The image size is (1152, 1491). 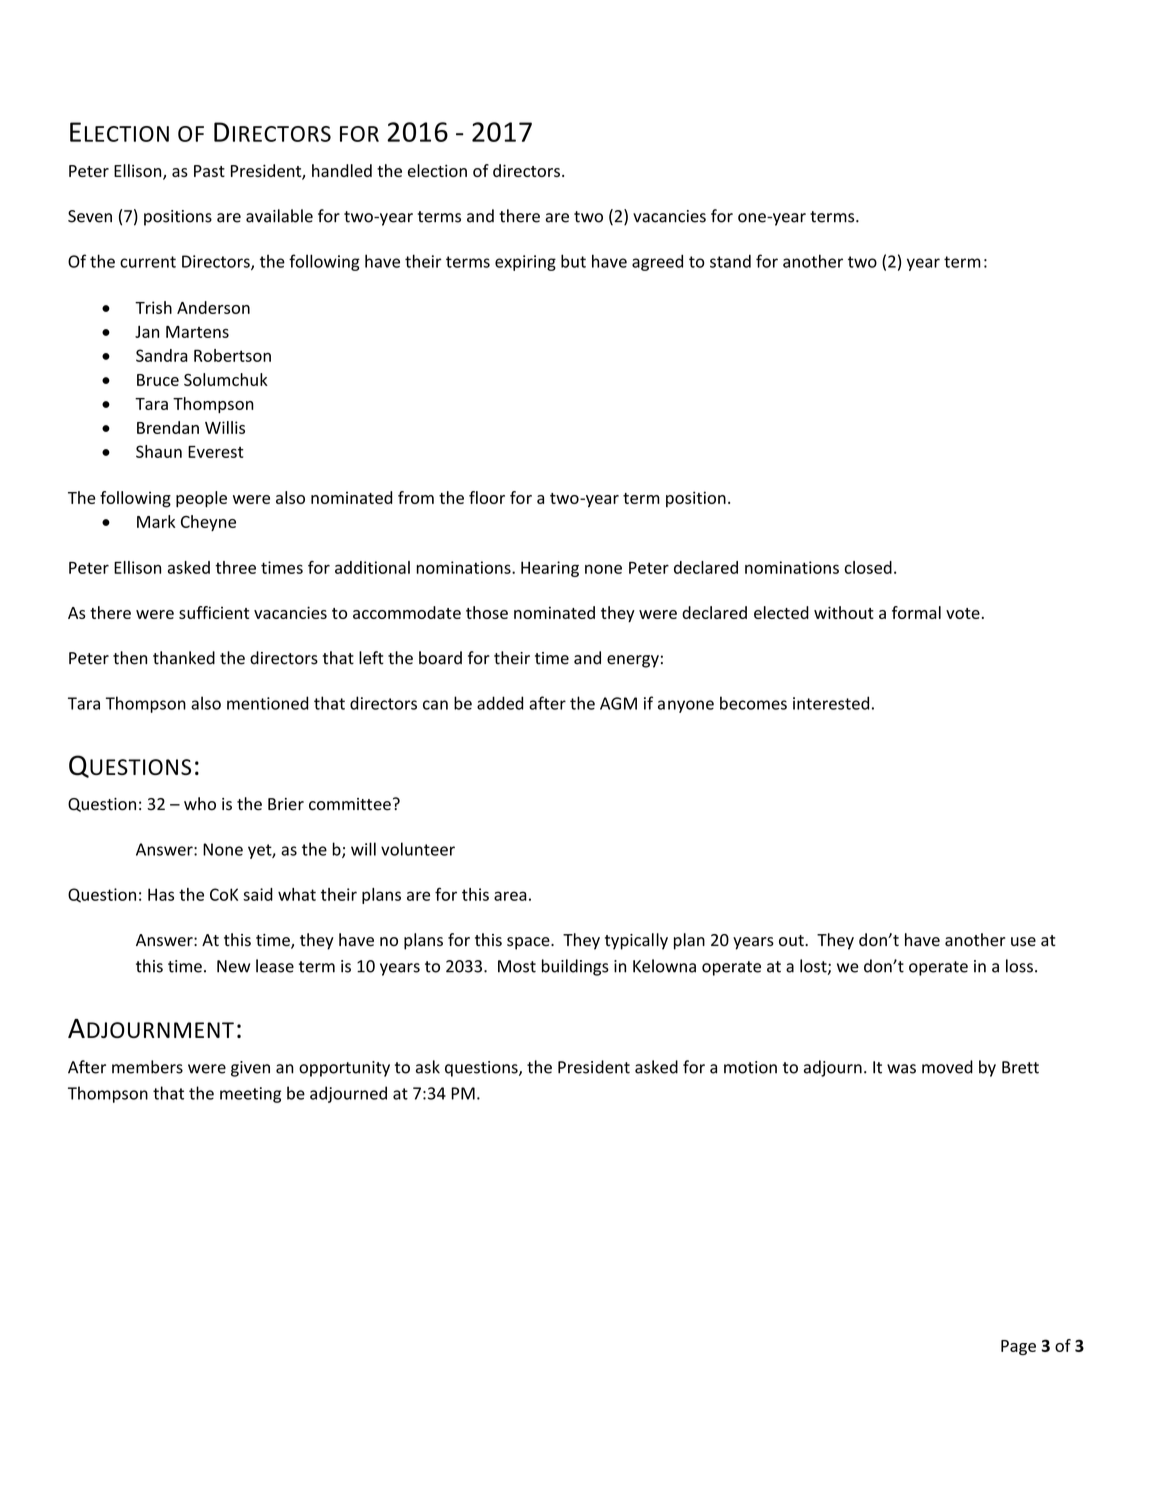 I want to click on meeting, so click(x=250, y=1095).
